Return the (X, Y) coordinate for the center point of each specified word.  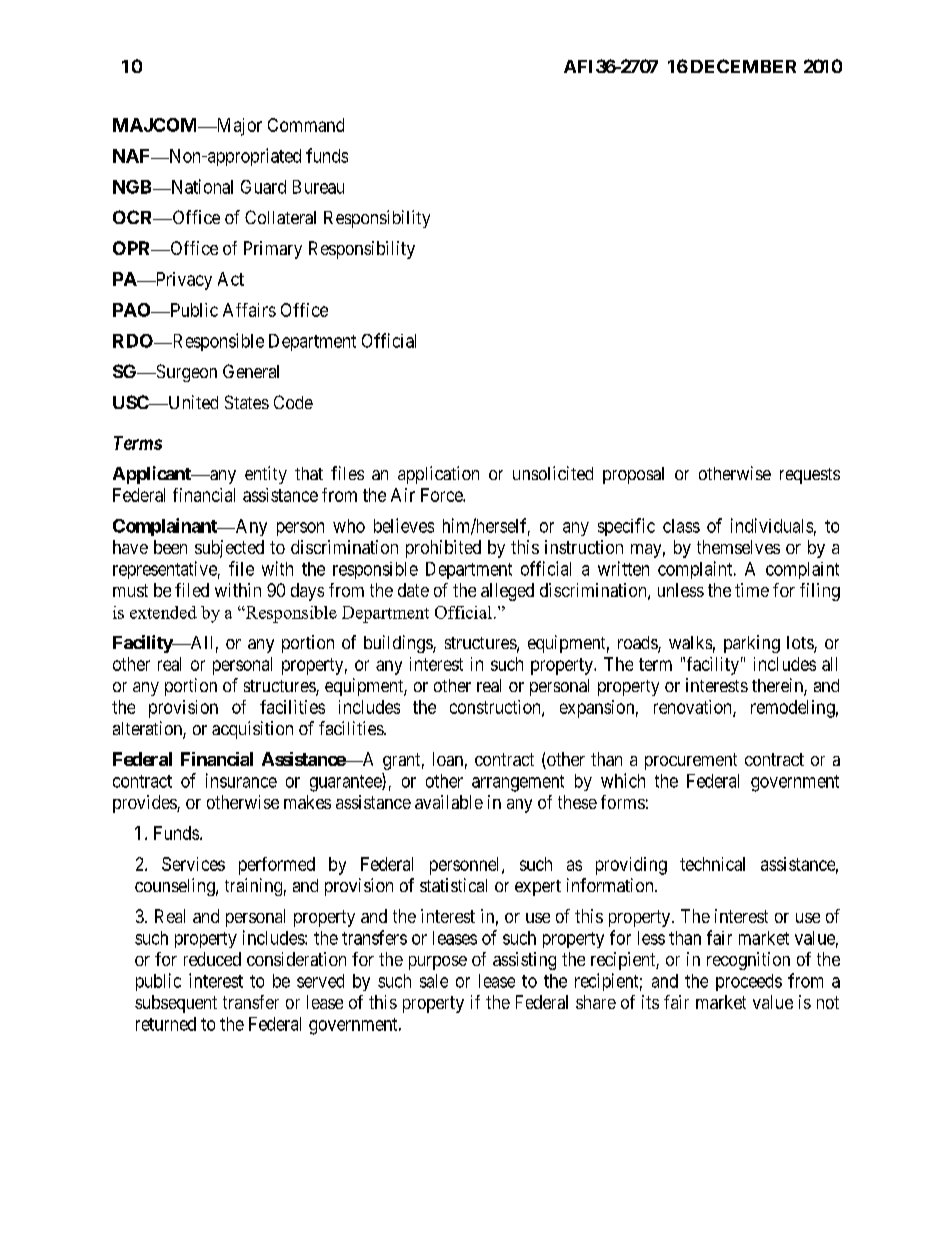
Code (293, 402)
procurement (691, 761)
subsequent (176, 1004)
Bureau (318, 187)
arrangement (518, 783)
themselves (738, 547)
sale (434, 981)
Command (306, 125)
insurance (241, 780)
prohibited (443, 549)
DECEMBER (743, 66)
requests (810, 476)
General (251, 371)
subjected (229, 549)
